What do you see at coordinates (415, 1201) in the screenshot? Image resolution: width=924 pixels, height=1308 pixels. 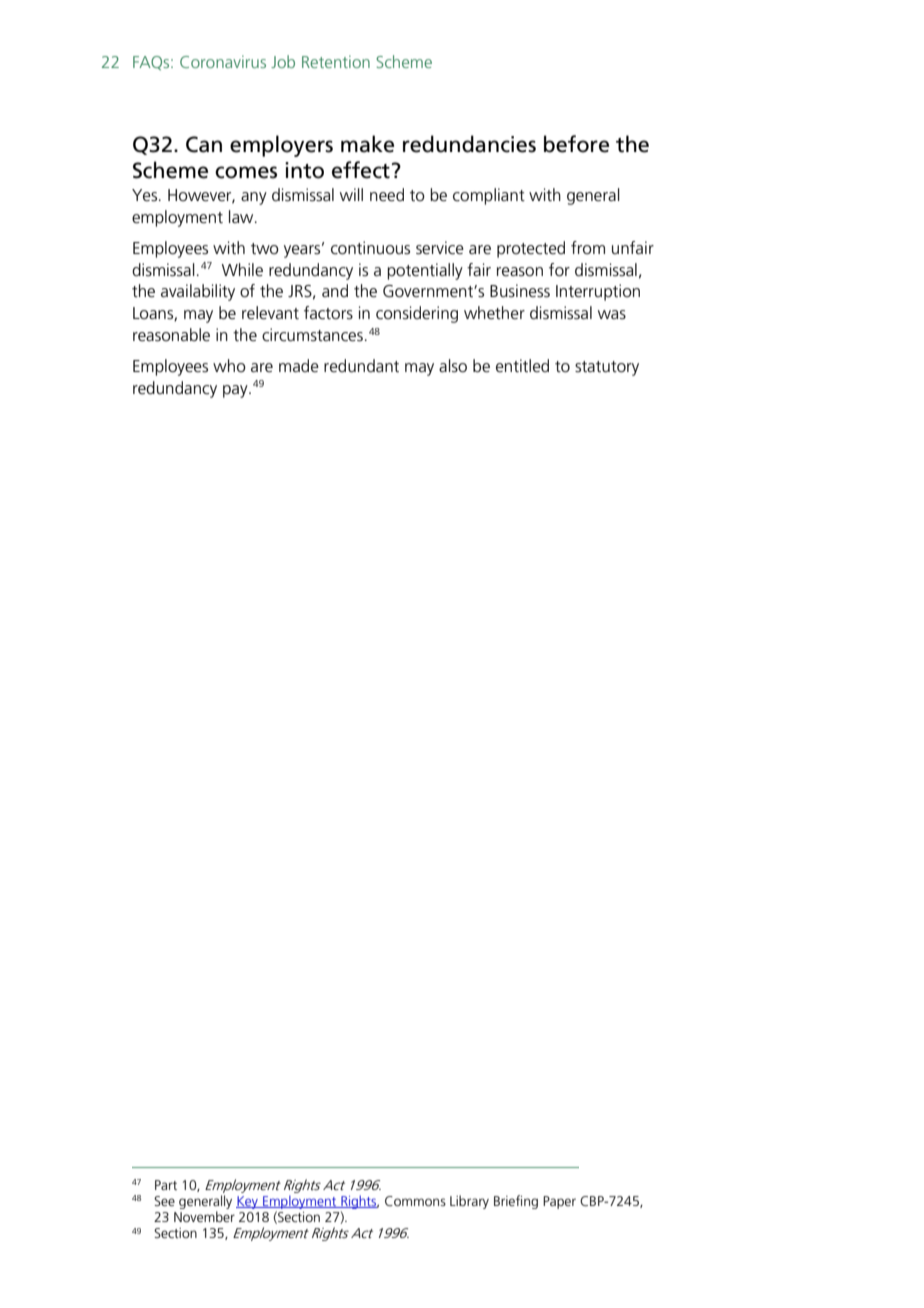 I see `Commons` at bounding box center [415, 1201].
